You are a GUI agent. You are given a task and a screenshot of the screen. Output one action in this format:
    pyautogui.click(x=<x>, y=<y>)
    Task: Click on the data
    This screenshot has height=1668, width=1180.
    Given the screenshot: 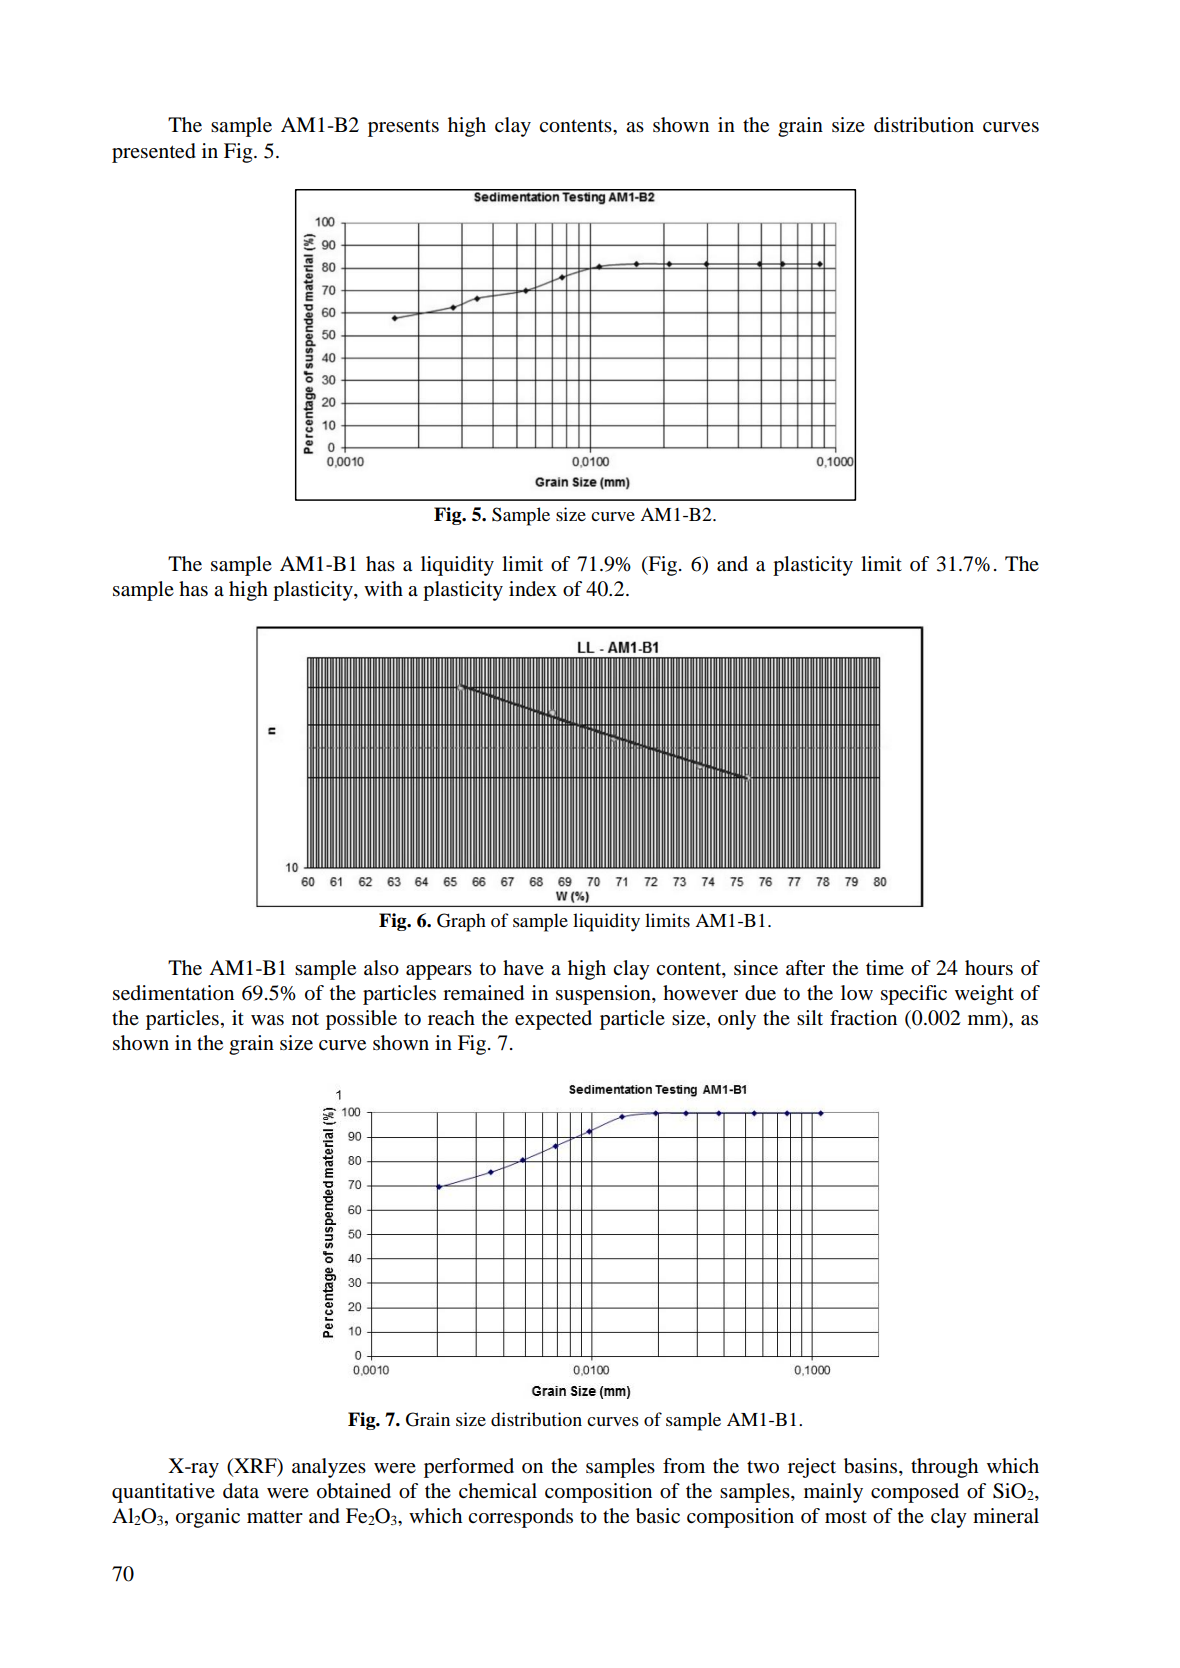 What is the action you would take?
    pyautogui.click(x=241, y=1491)
